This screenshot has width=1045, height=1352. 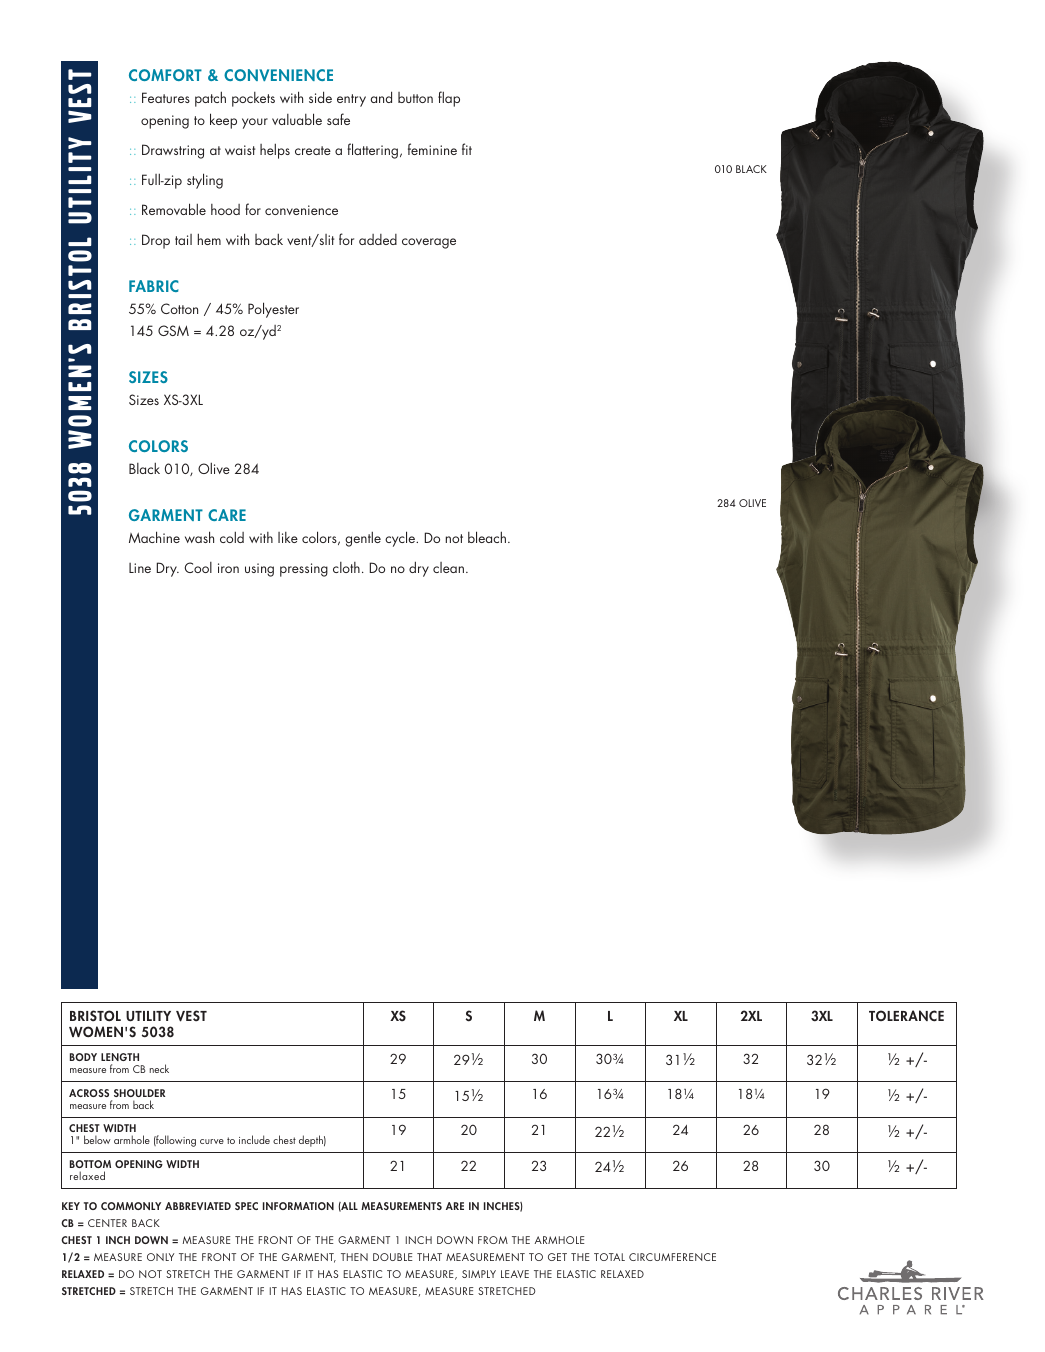 I want to click on flap, so click(x=449, y=99).
